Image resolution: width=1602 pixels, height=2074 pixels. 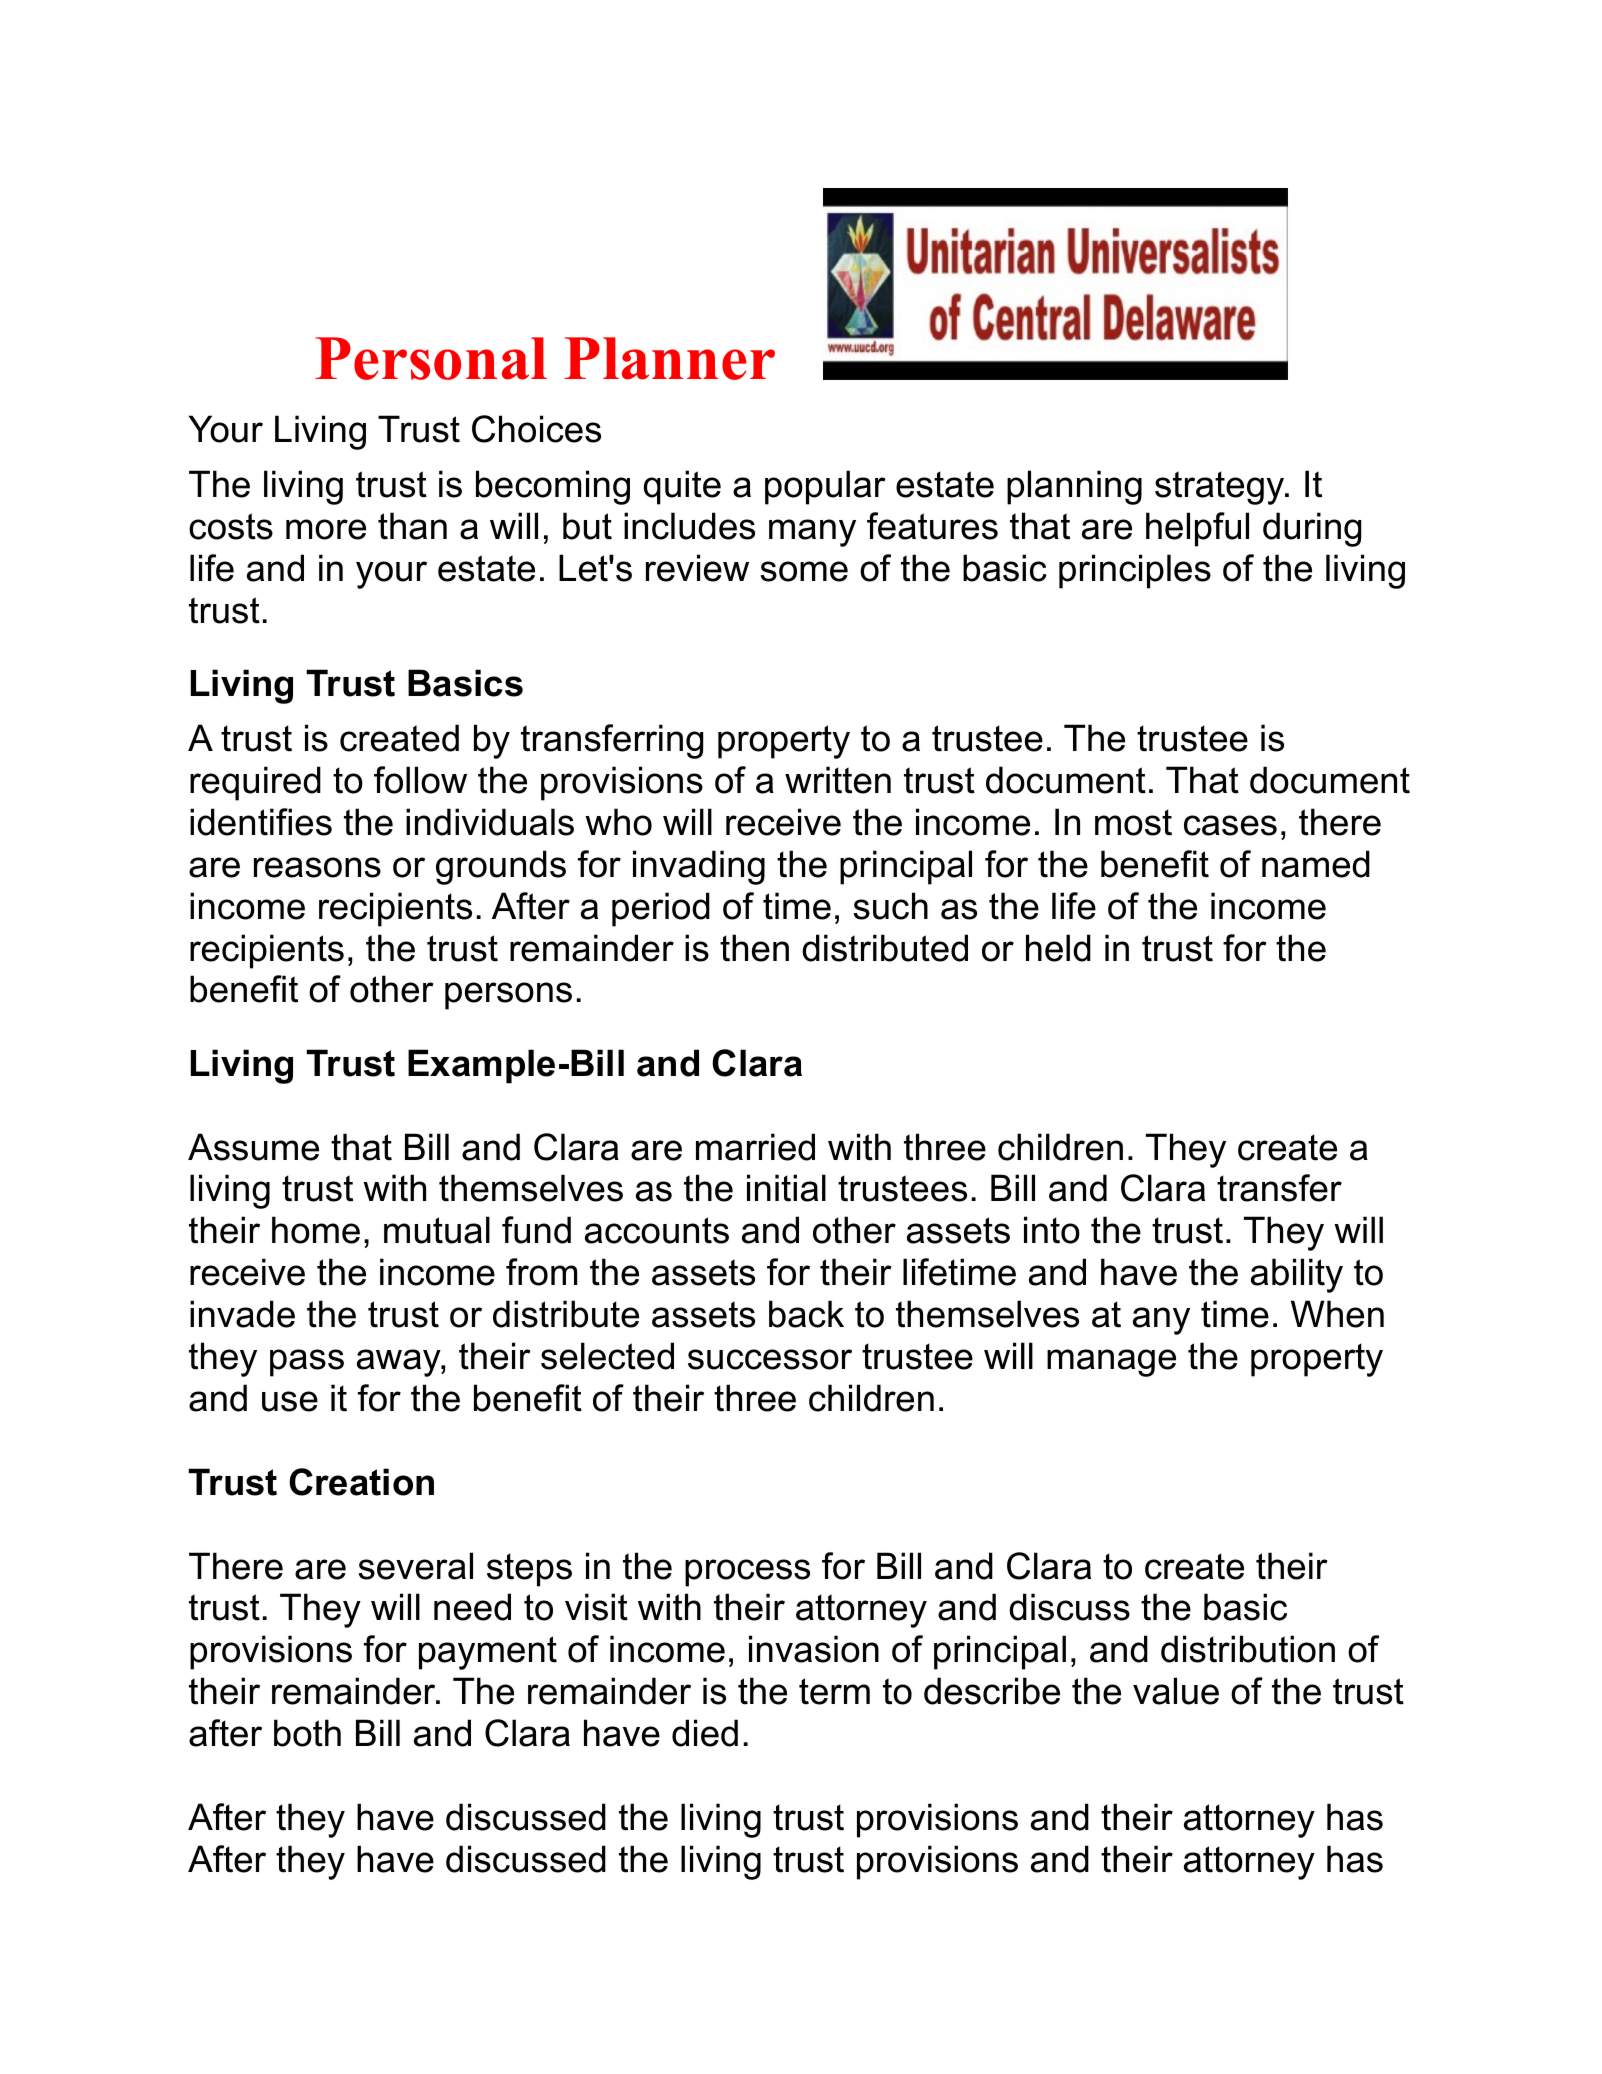 What do you see at coordinates (838, 780) in the page?
I see `written` at bounding box center [838, 780].
